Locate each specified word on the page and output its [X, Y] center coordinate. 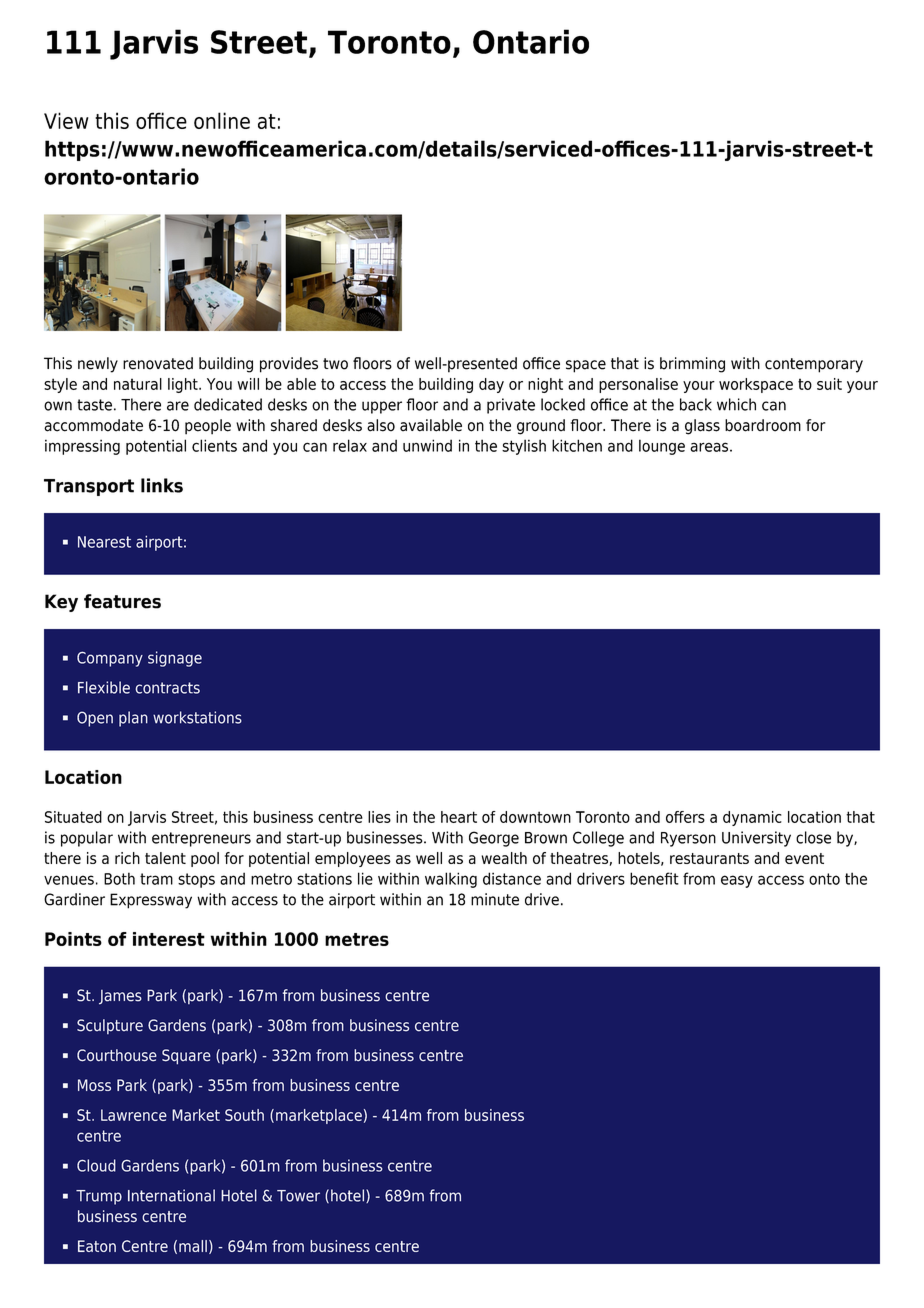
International [171, 1195]
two [335, 364]
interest [169, 939]
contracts [167, 688]
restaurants [709, 858]
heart [459, 817]
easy [737, 881]
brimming [692, 365]
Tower [298, 1196]
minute [495, 899]
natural [138, 384]
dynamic [752, 818]
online [222, 120]
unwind [427, 445]
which [736, 404]
